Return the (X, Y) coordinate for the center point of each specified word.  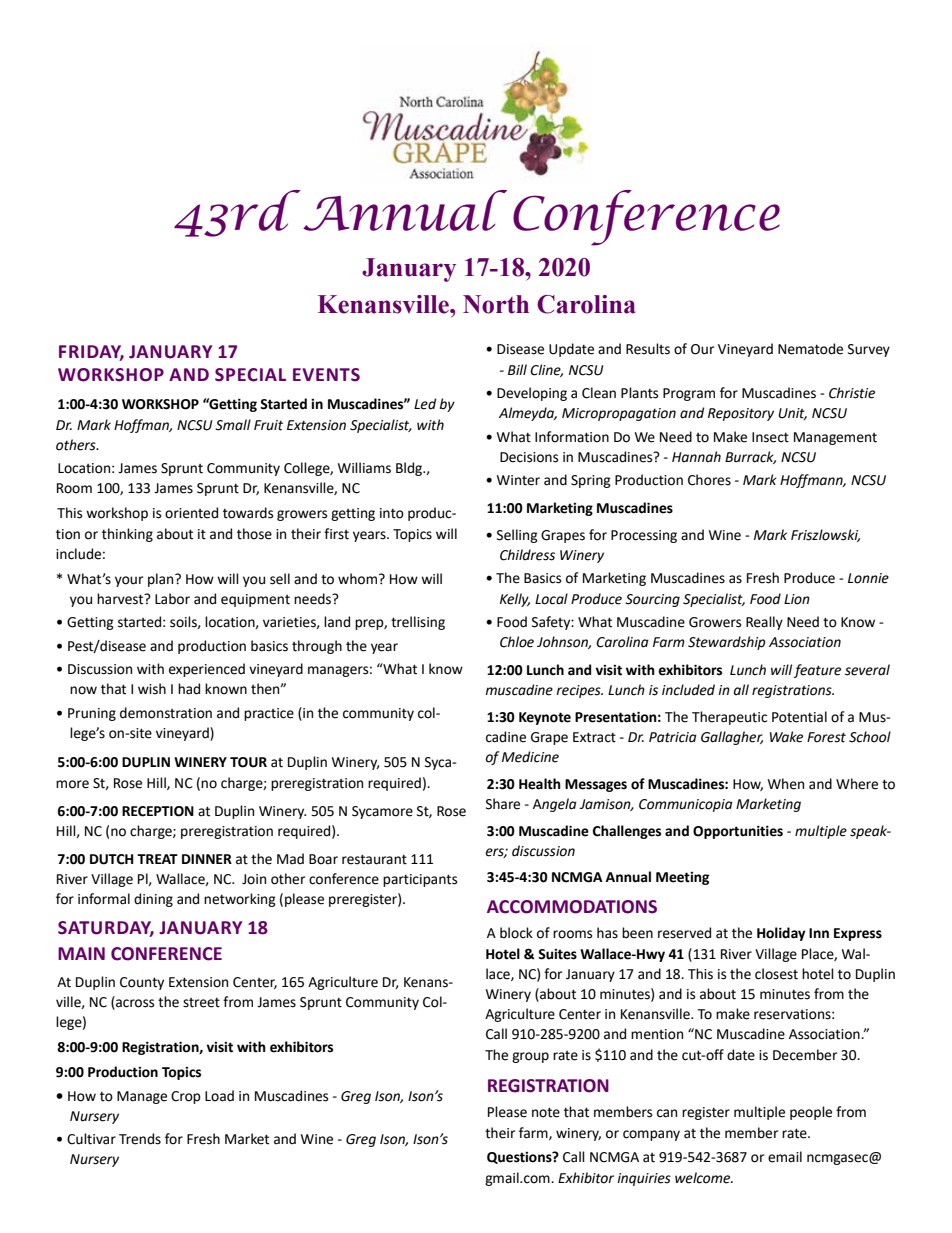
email (785, 1157)
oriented (191, 513)
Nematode (810, 349)
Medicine (530, 757)
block (516, 933)
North (496, 304)
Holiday (781, 934)
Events (326, 375)
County (142, 983)
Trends (140, 1139)
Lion (797, 599)
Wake (786, 737)
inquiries (644, 1179)
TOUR (248, 762)
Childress (527, 555)
